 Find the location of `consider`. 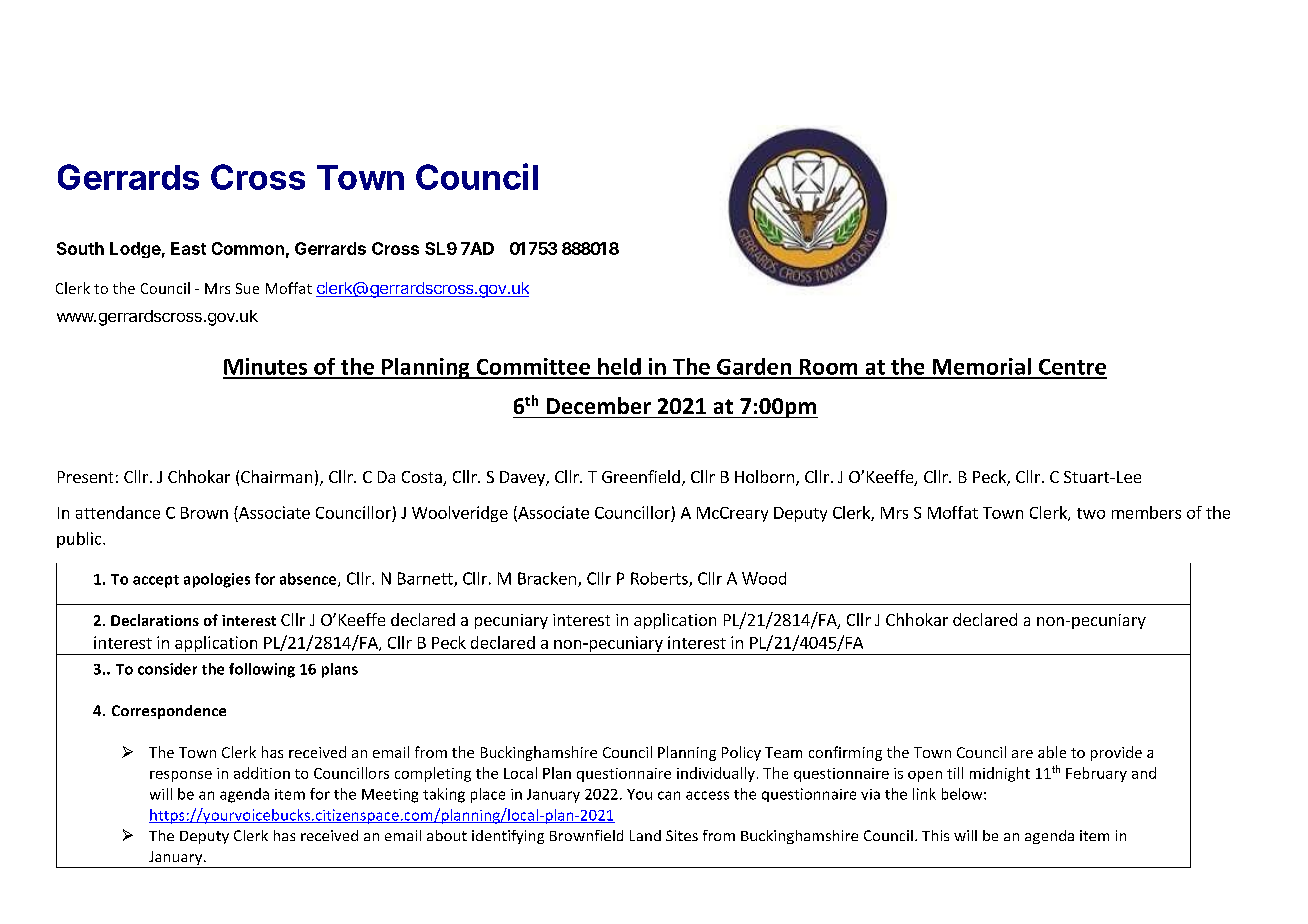

consider is located at coordinates (167, 669).
